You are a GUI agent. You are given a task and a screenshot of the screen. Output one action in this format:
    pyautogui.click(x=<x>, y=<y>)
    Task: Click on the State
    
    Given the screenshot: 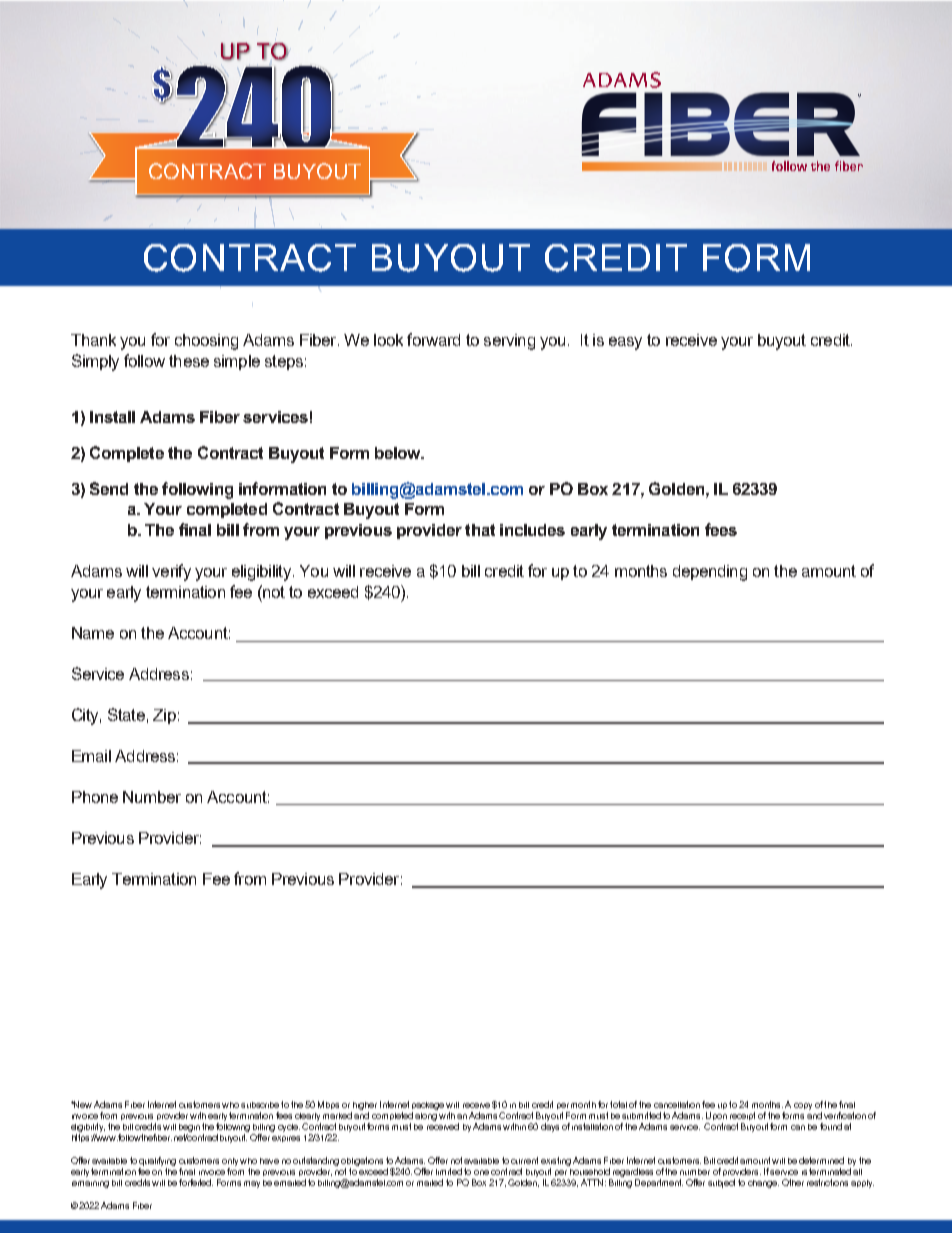 What is the action you would take?
    pyautogui.click(x=126, y=714)
